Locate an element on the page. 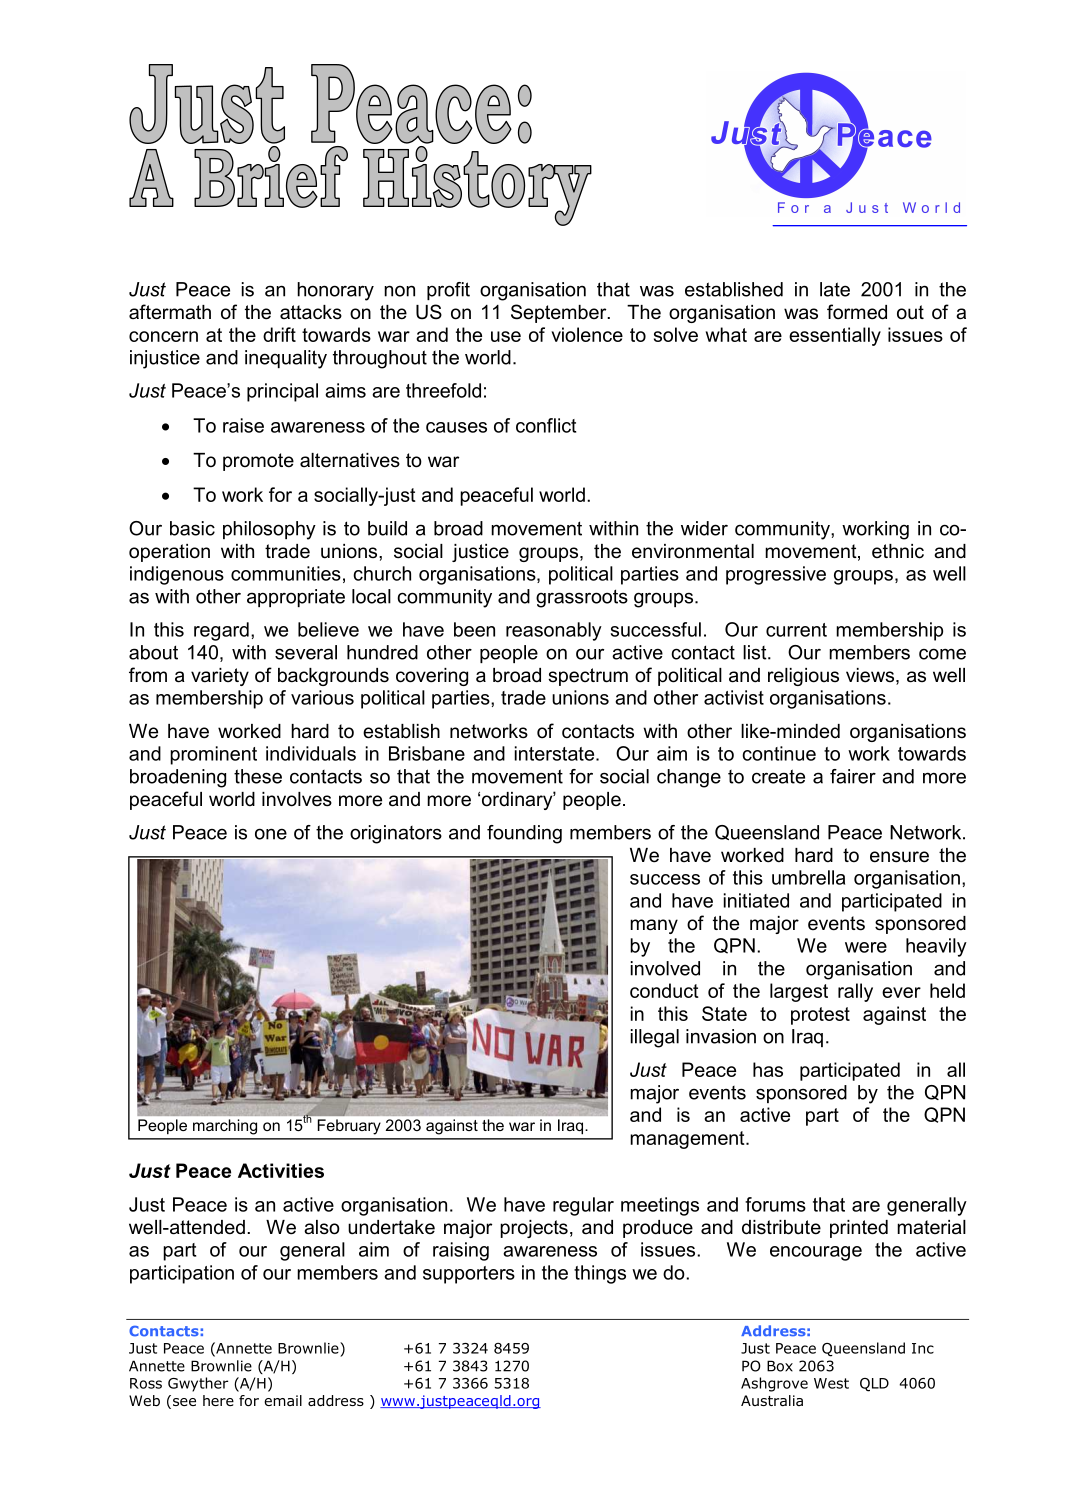 This page has height=1508, width=1065. one is located at coordinates (271, 834).
